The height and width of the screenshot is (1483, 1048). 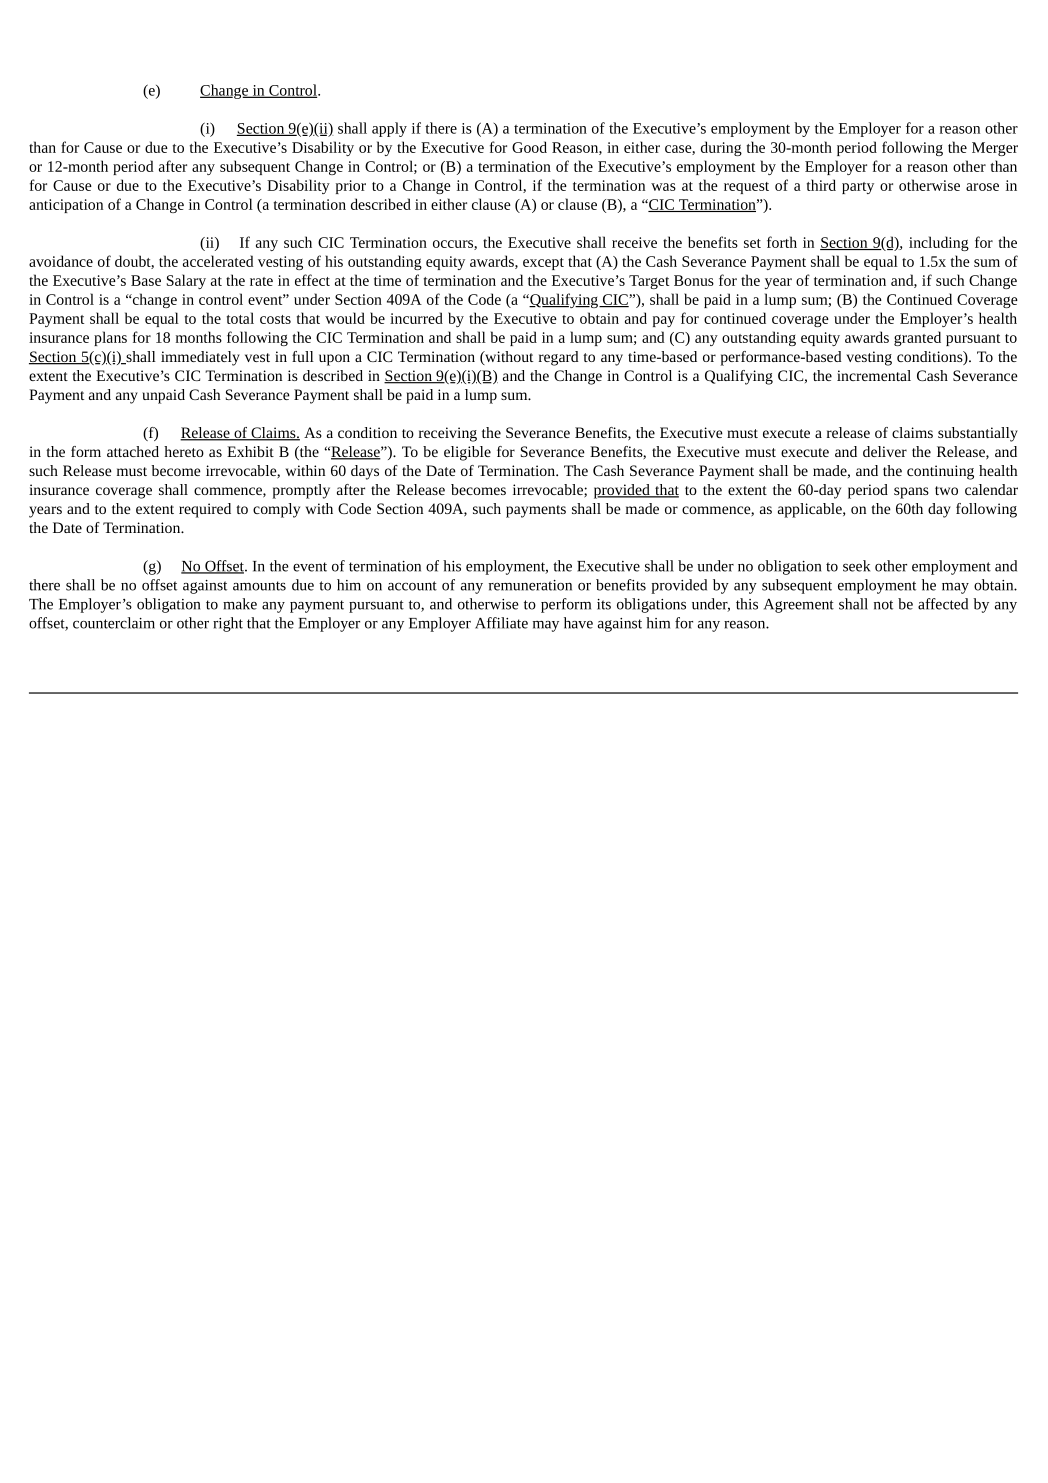 What do you see at coordinates (240, 604) in the screenshot?
I see `make` at bounding box center [240, 604].
